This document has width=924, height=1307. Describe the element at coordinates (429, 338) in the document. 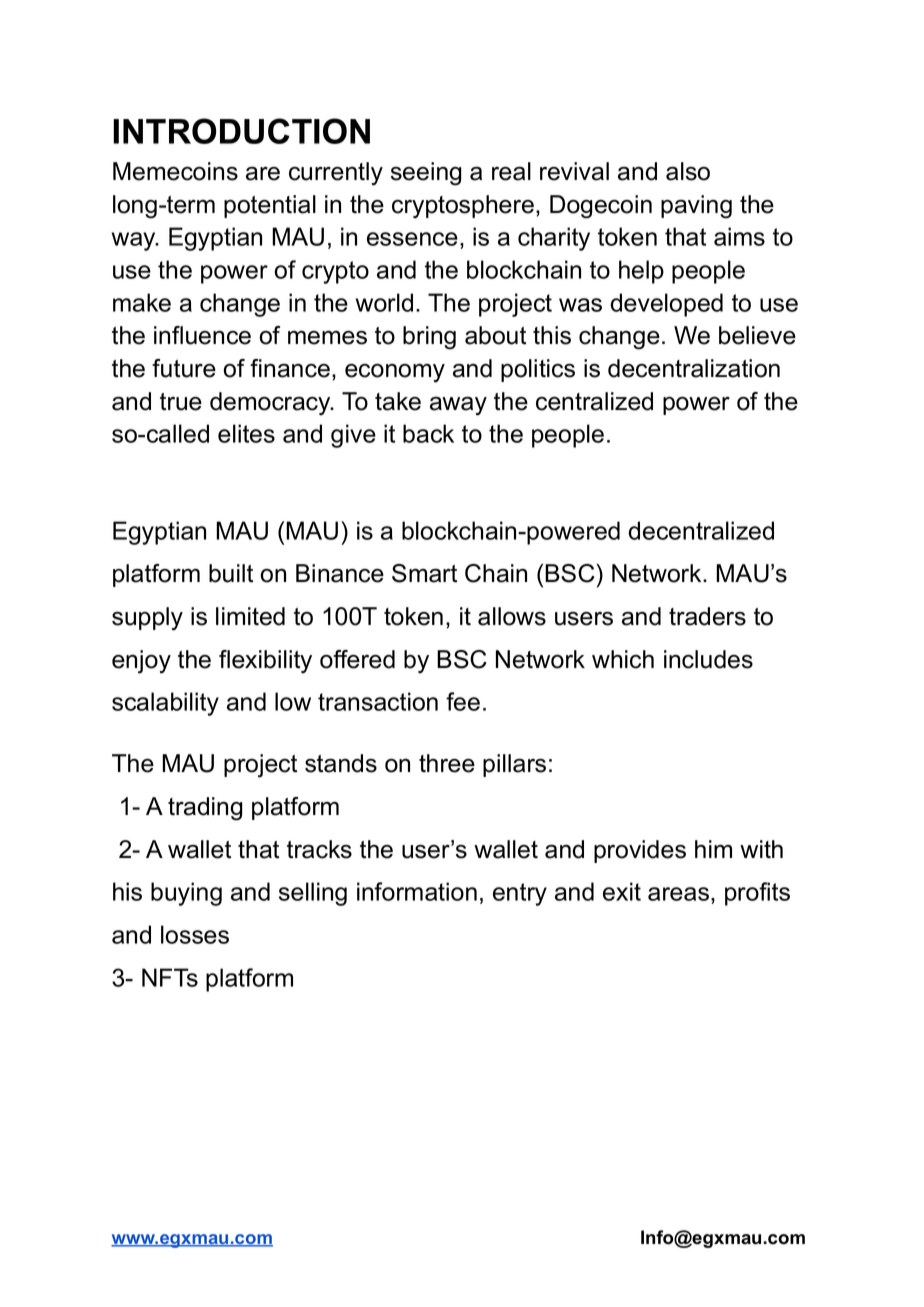

I see `bring` at that location.
